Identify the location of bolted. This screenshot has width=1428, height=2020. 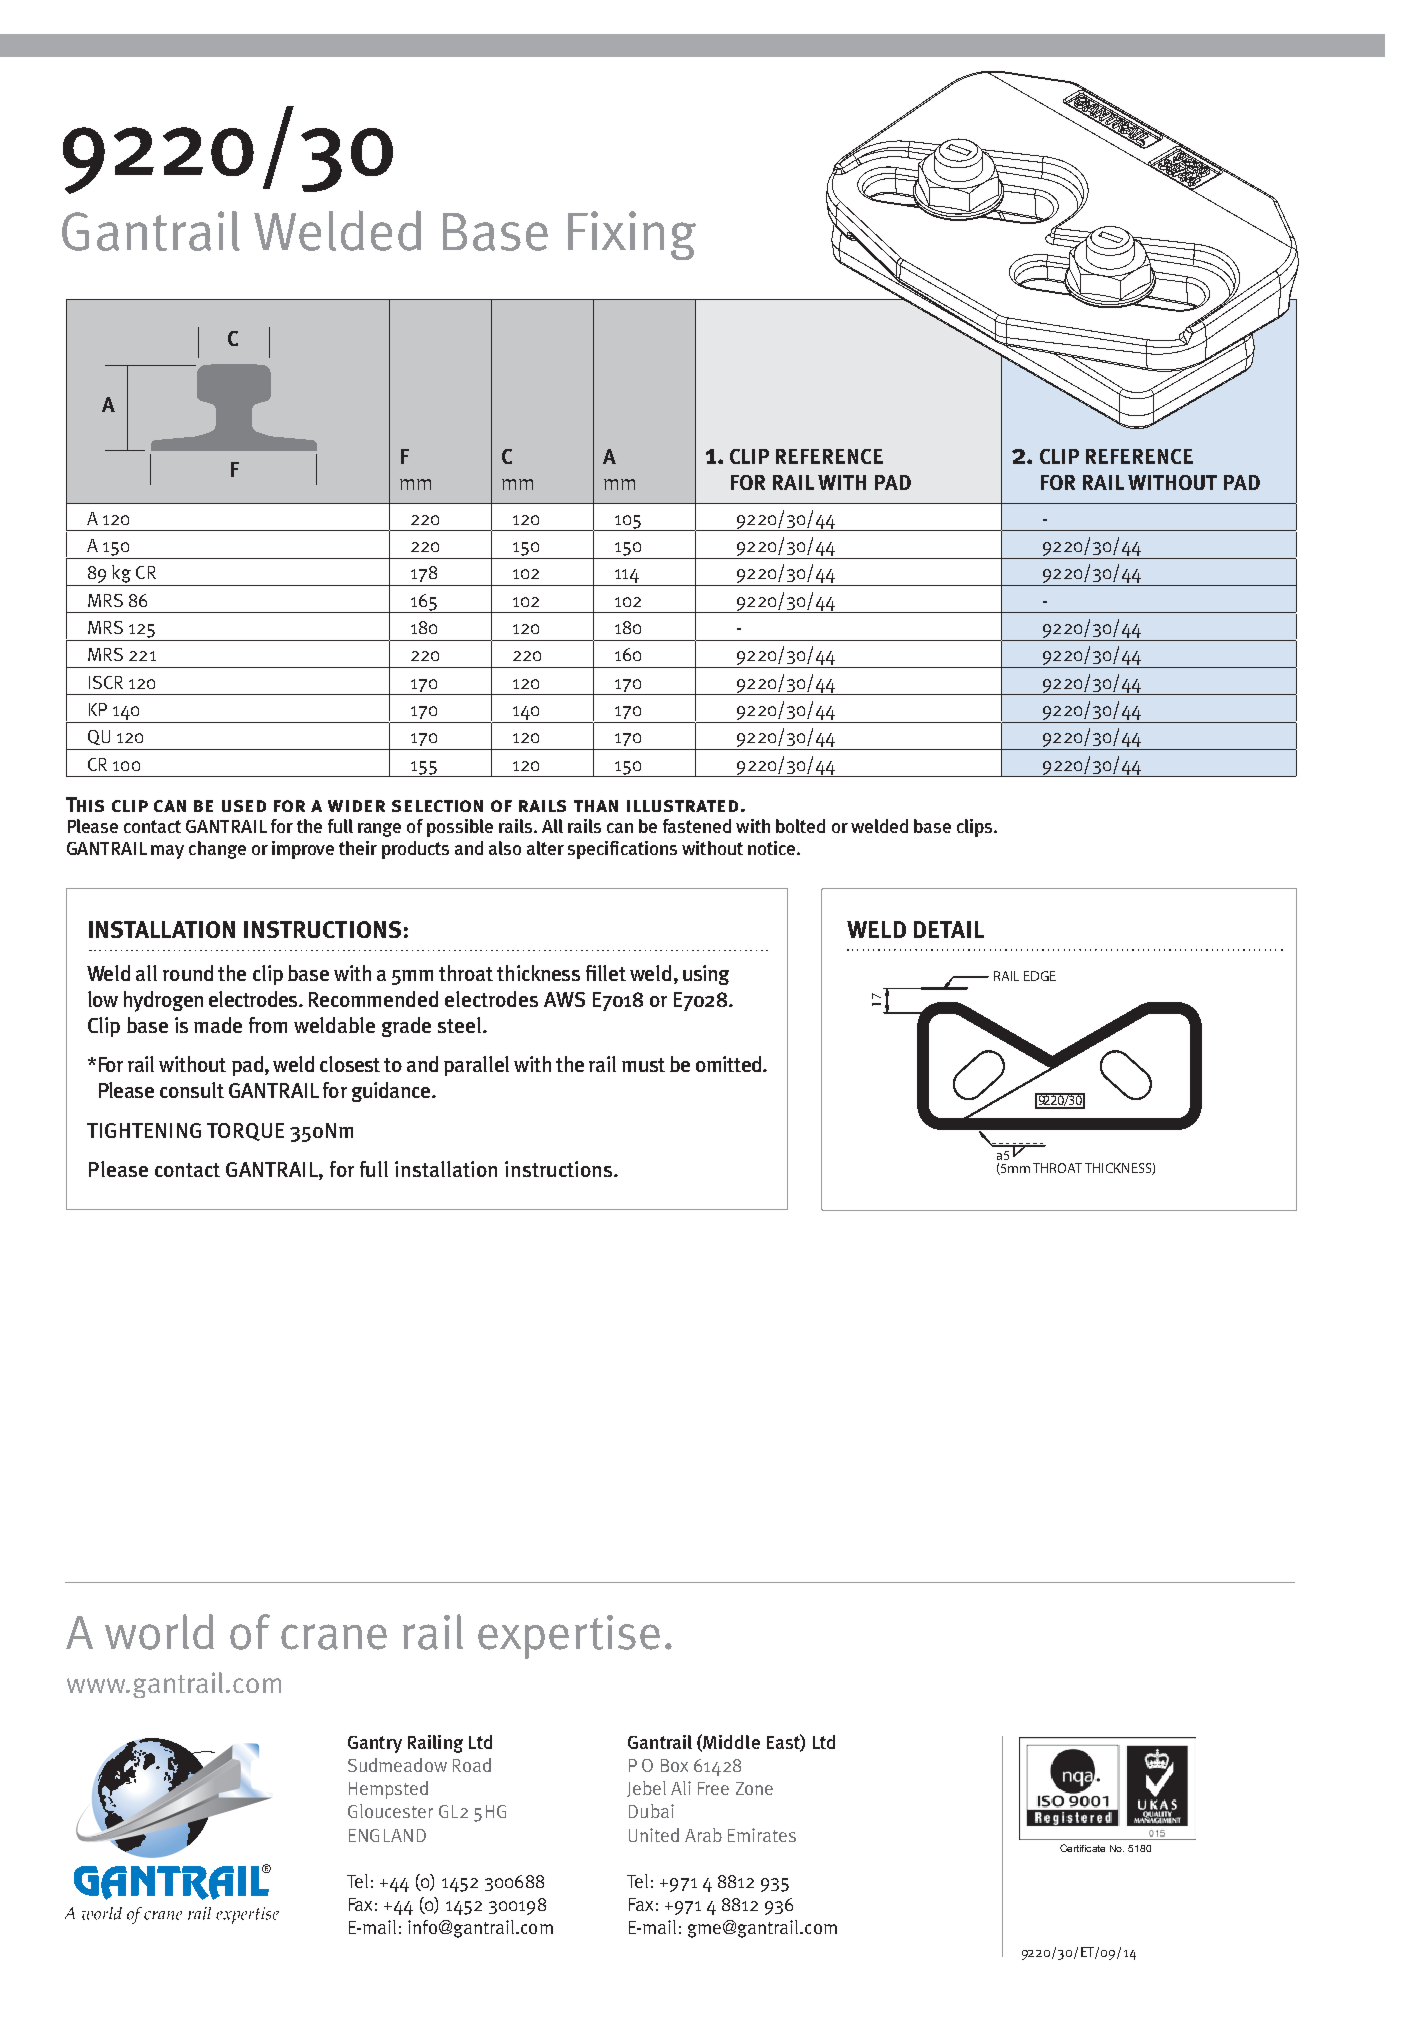
(800, 826).
